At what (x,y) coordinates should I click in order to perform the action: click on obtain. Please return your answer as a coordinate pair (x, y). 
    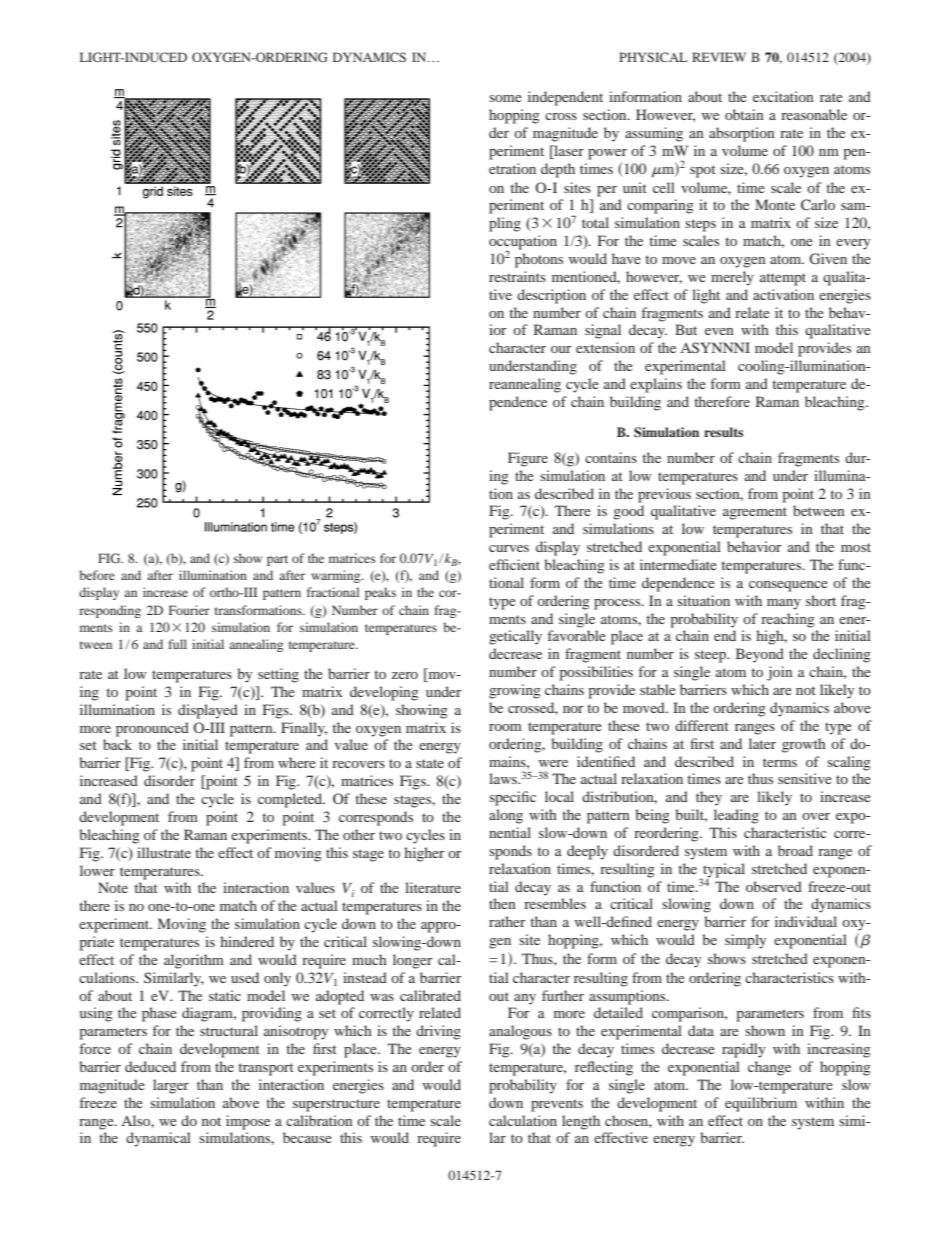
    Looking at the image, I should click on (744, 114).
